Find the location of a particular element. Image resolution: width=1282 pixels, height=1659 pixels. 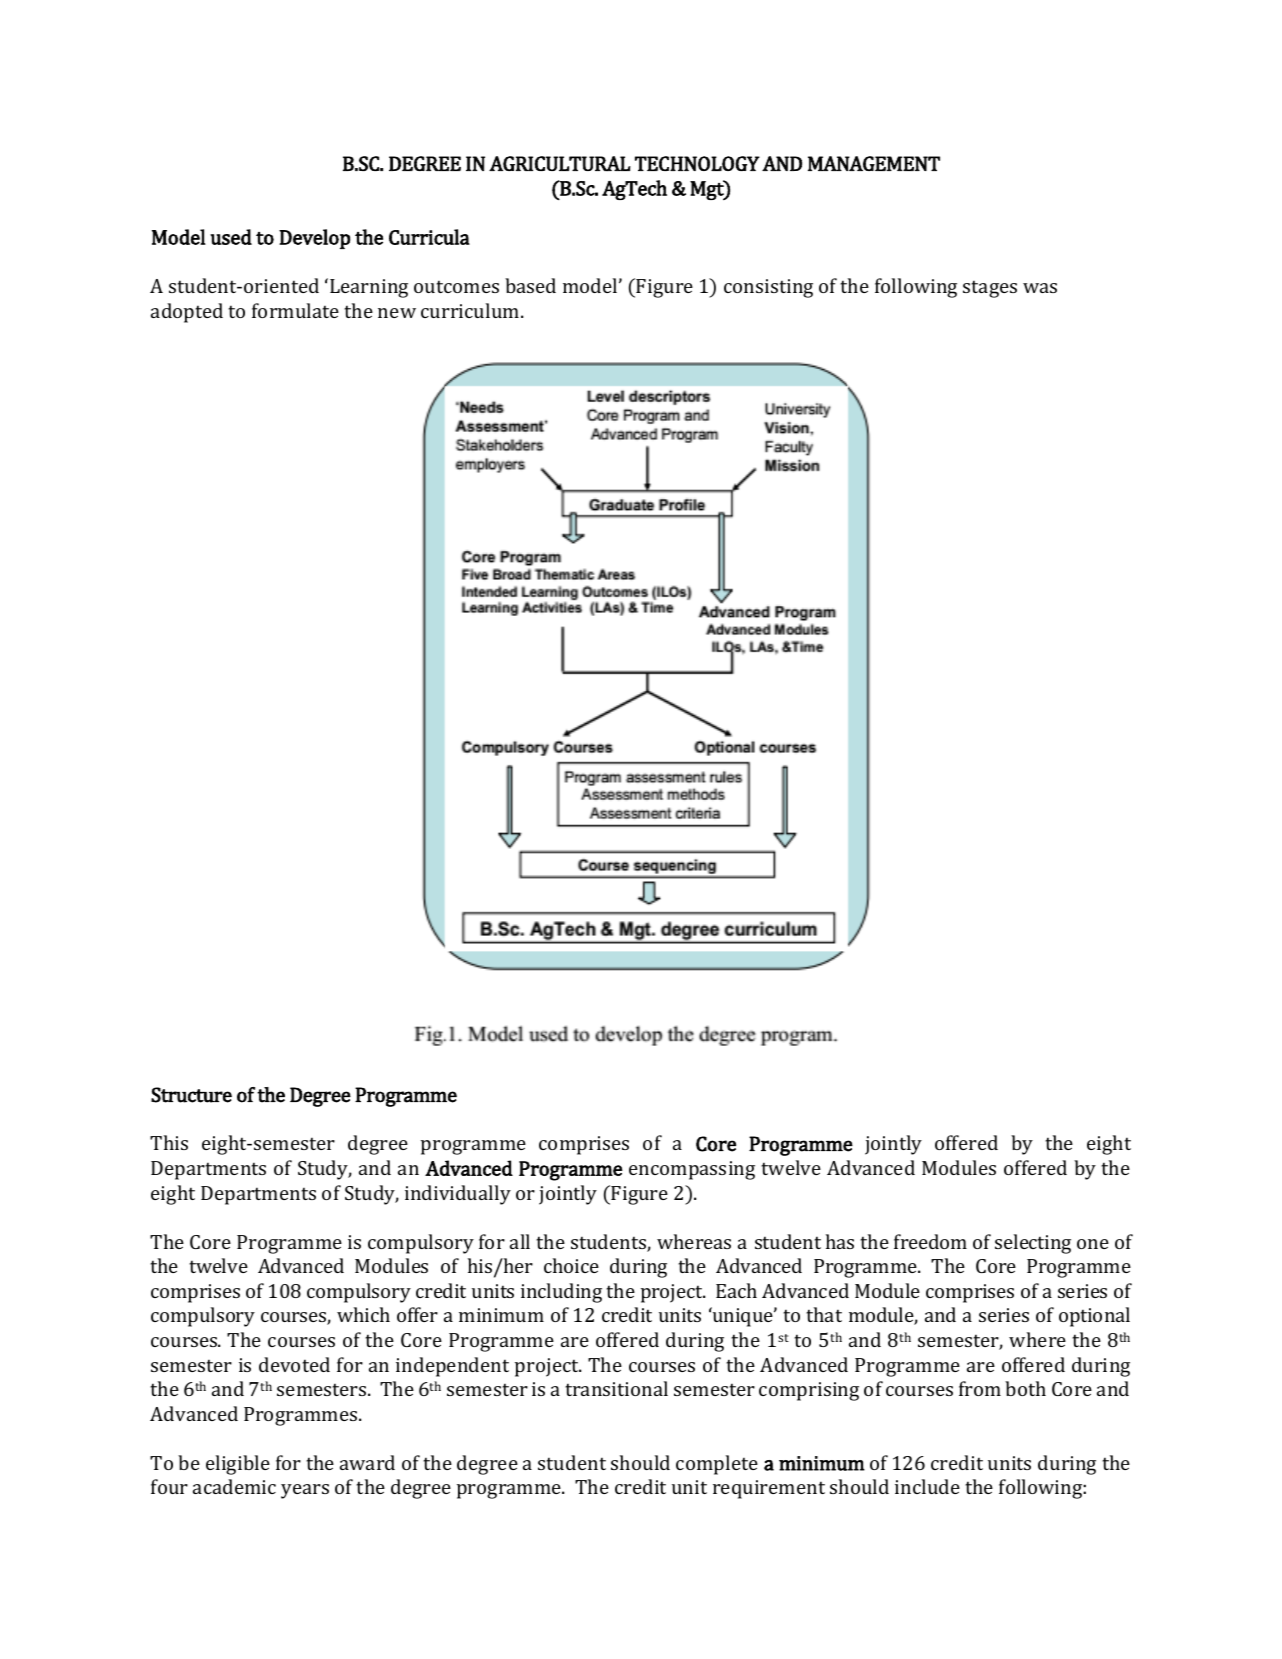

encompassing is located at coordinates (692, 1170).
